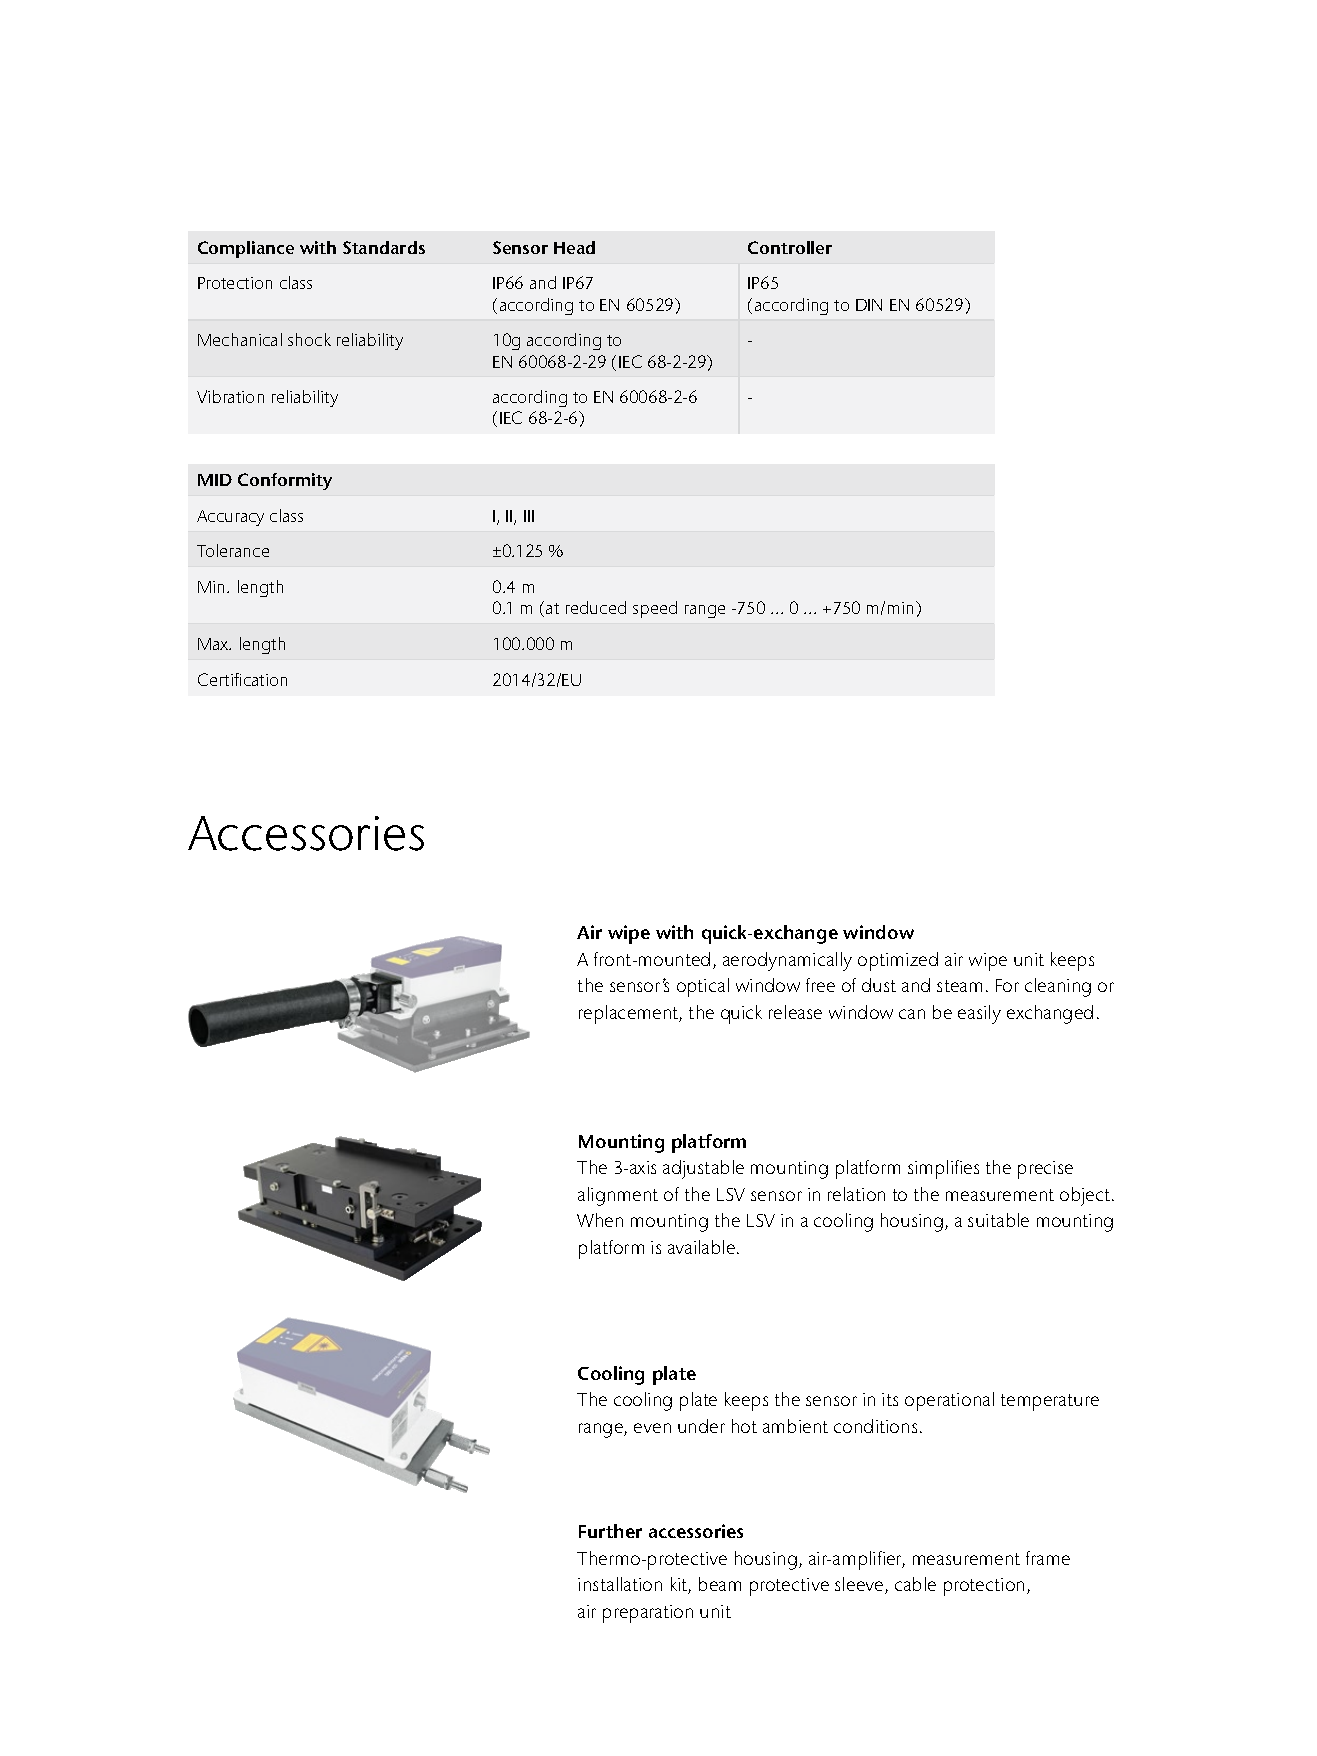 The height and width of the screenshot is (1756, 1317). I want to click on Controller, so click(790, 247).
